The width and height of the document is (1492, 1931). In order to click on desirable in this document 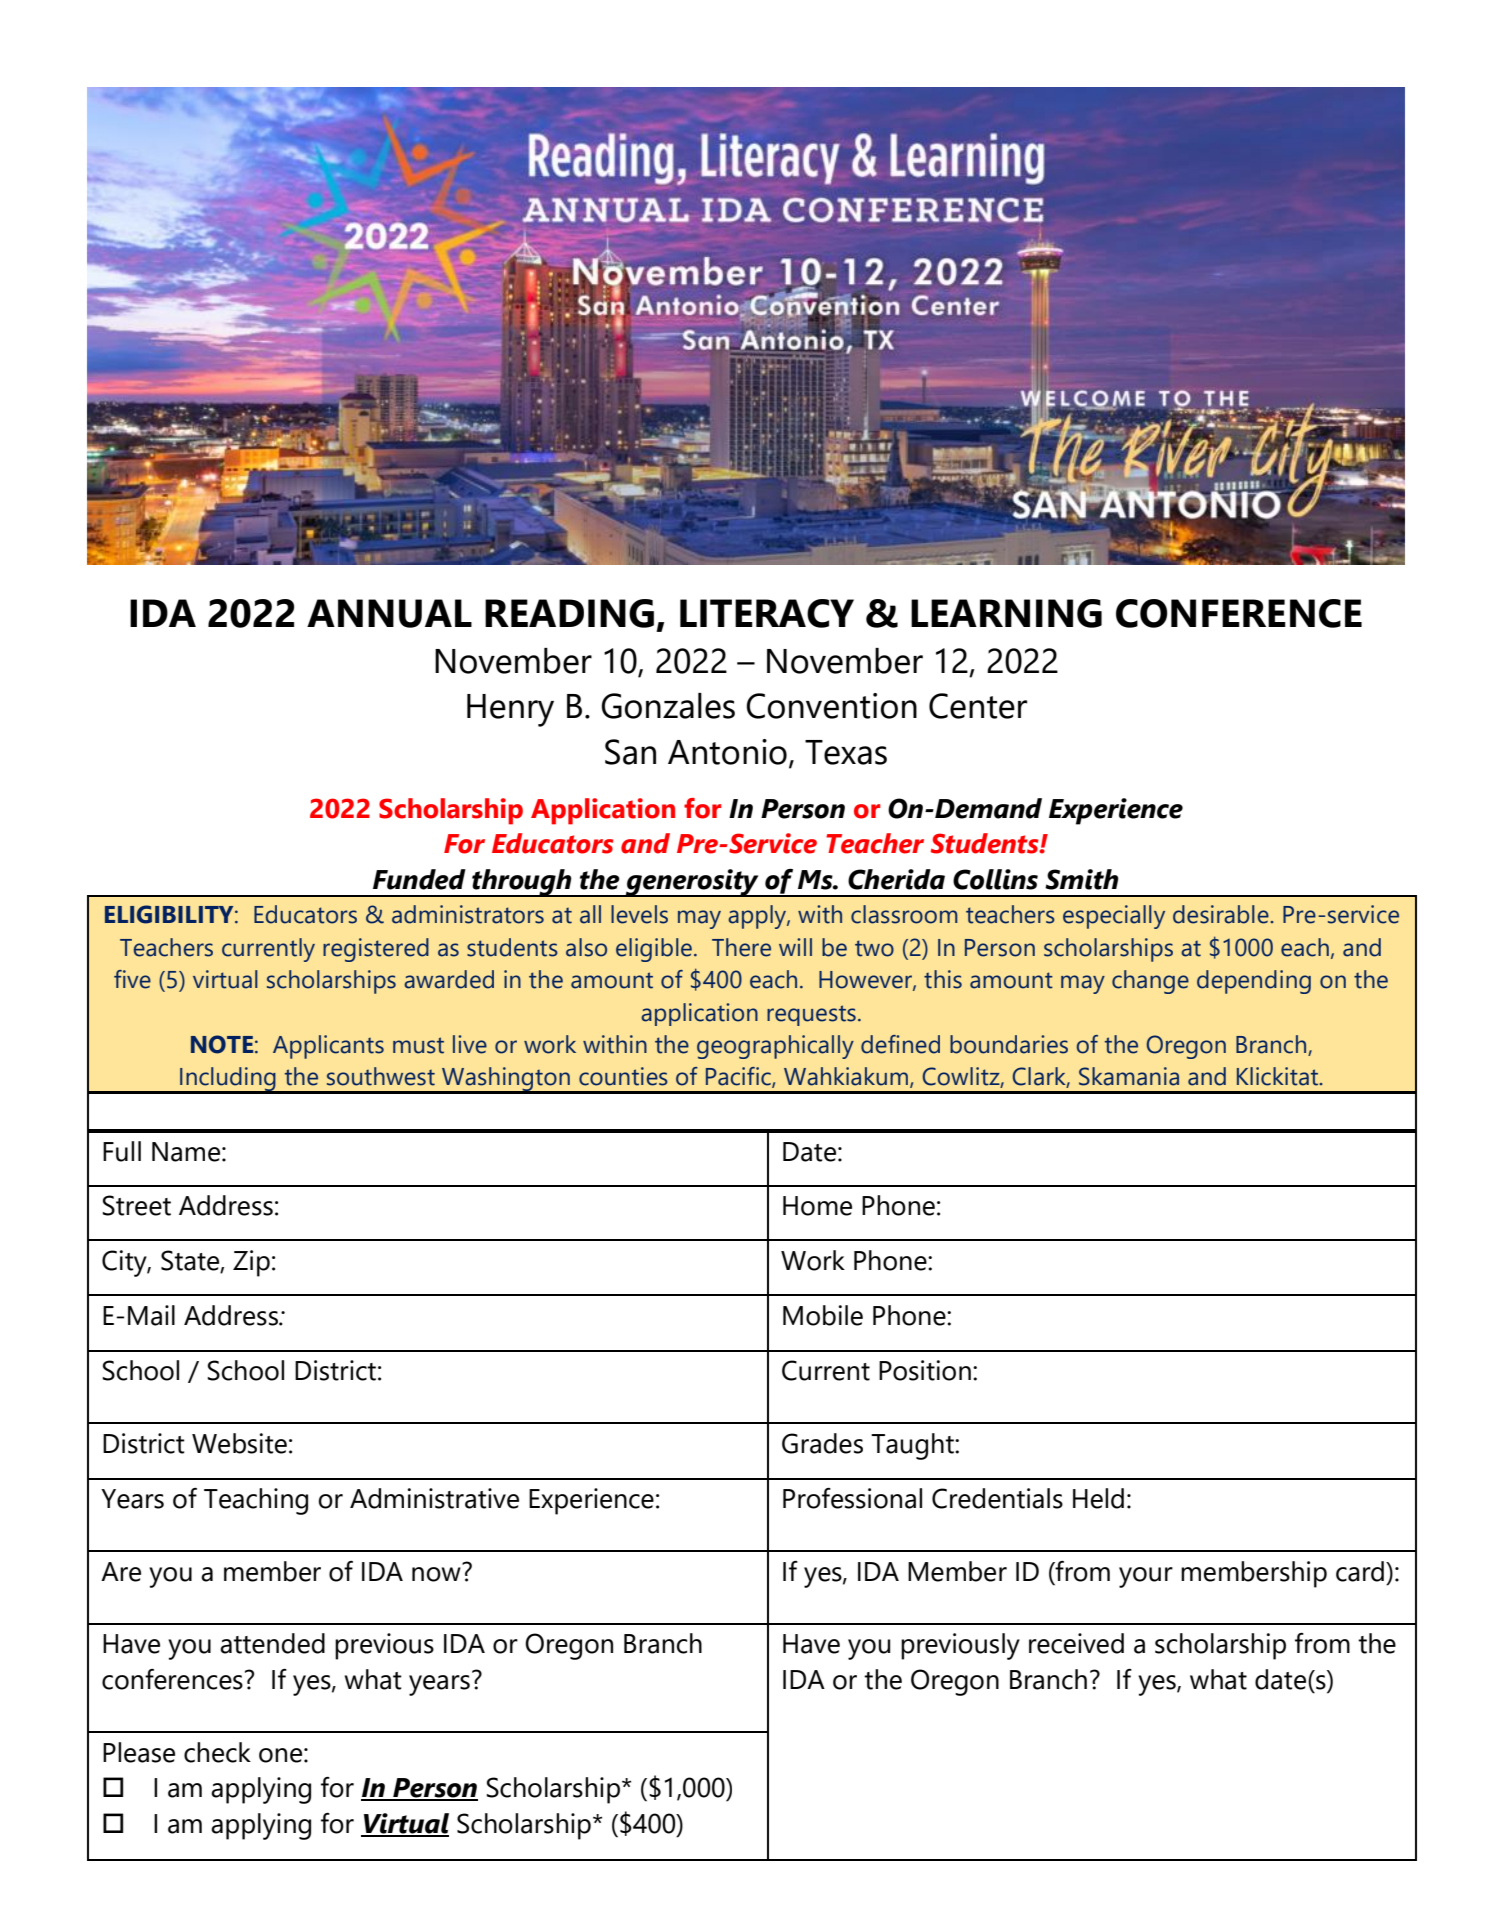, I will do `click(1222, 914)`.
